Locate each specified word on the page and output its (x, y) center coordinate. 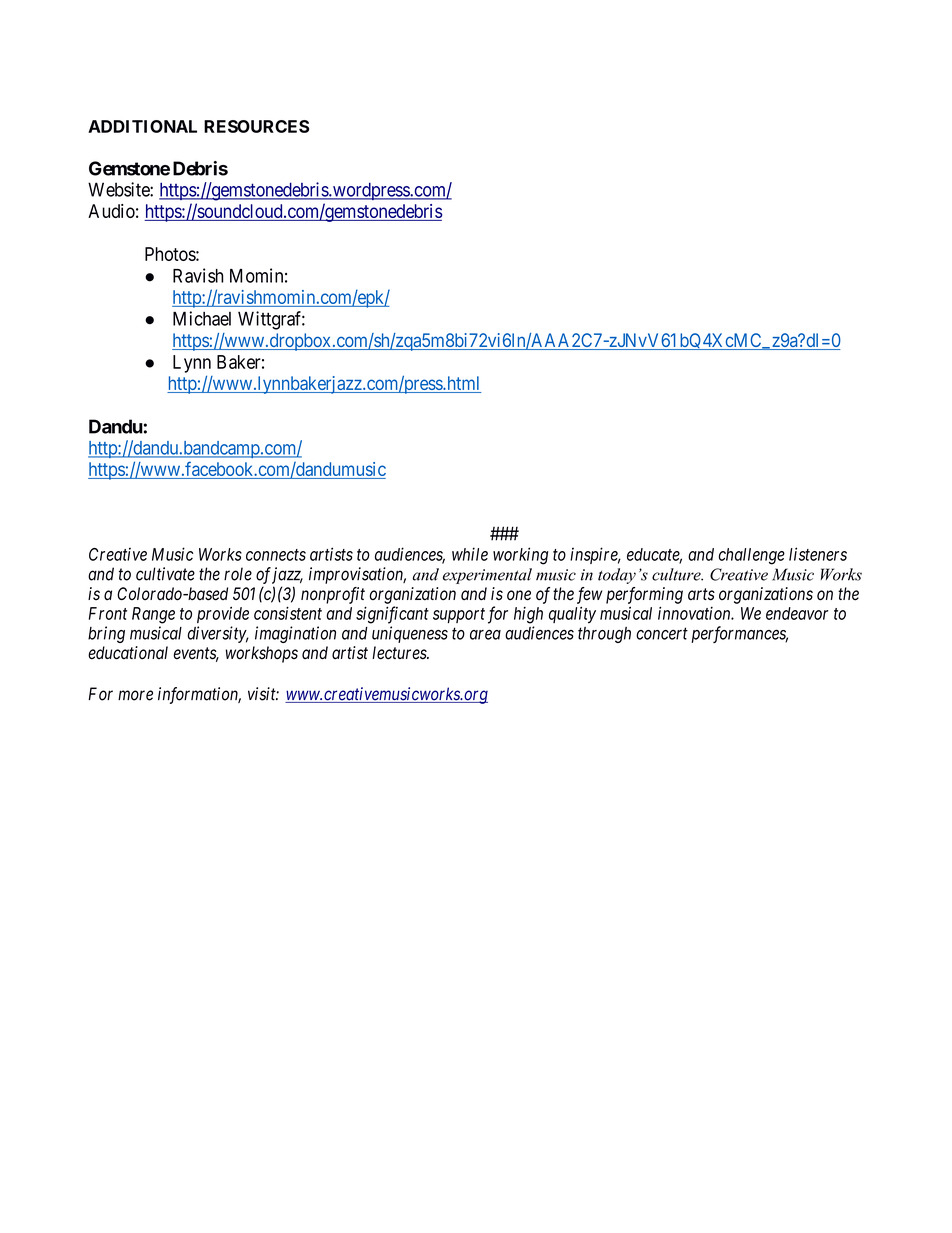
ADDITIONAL (142, 126)
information (199, 695)
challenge (752, 556)
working (520, 556)
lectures (400, 653)
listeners (818, 554)
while (470, 554)
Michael (202, 318)
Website (119, 189)
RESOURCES (256, 126)
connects (276, 555)
